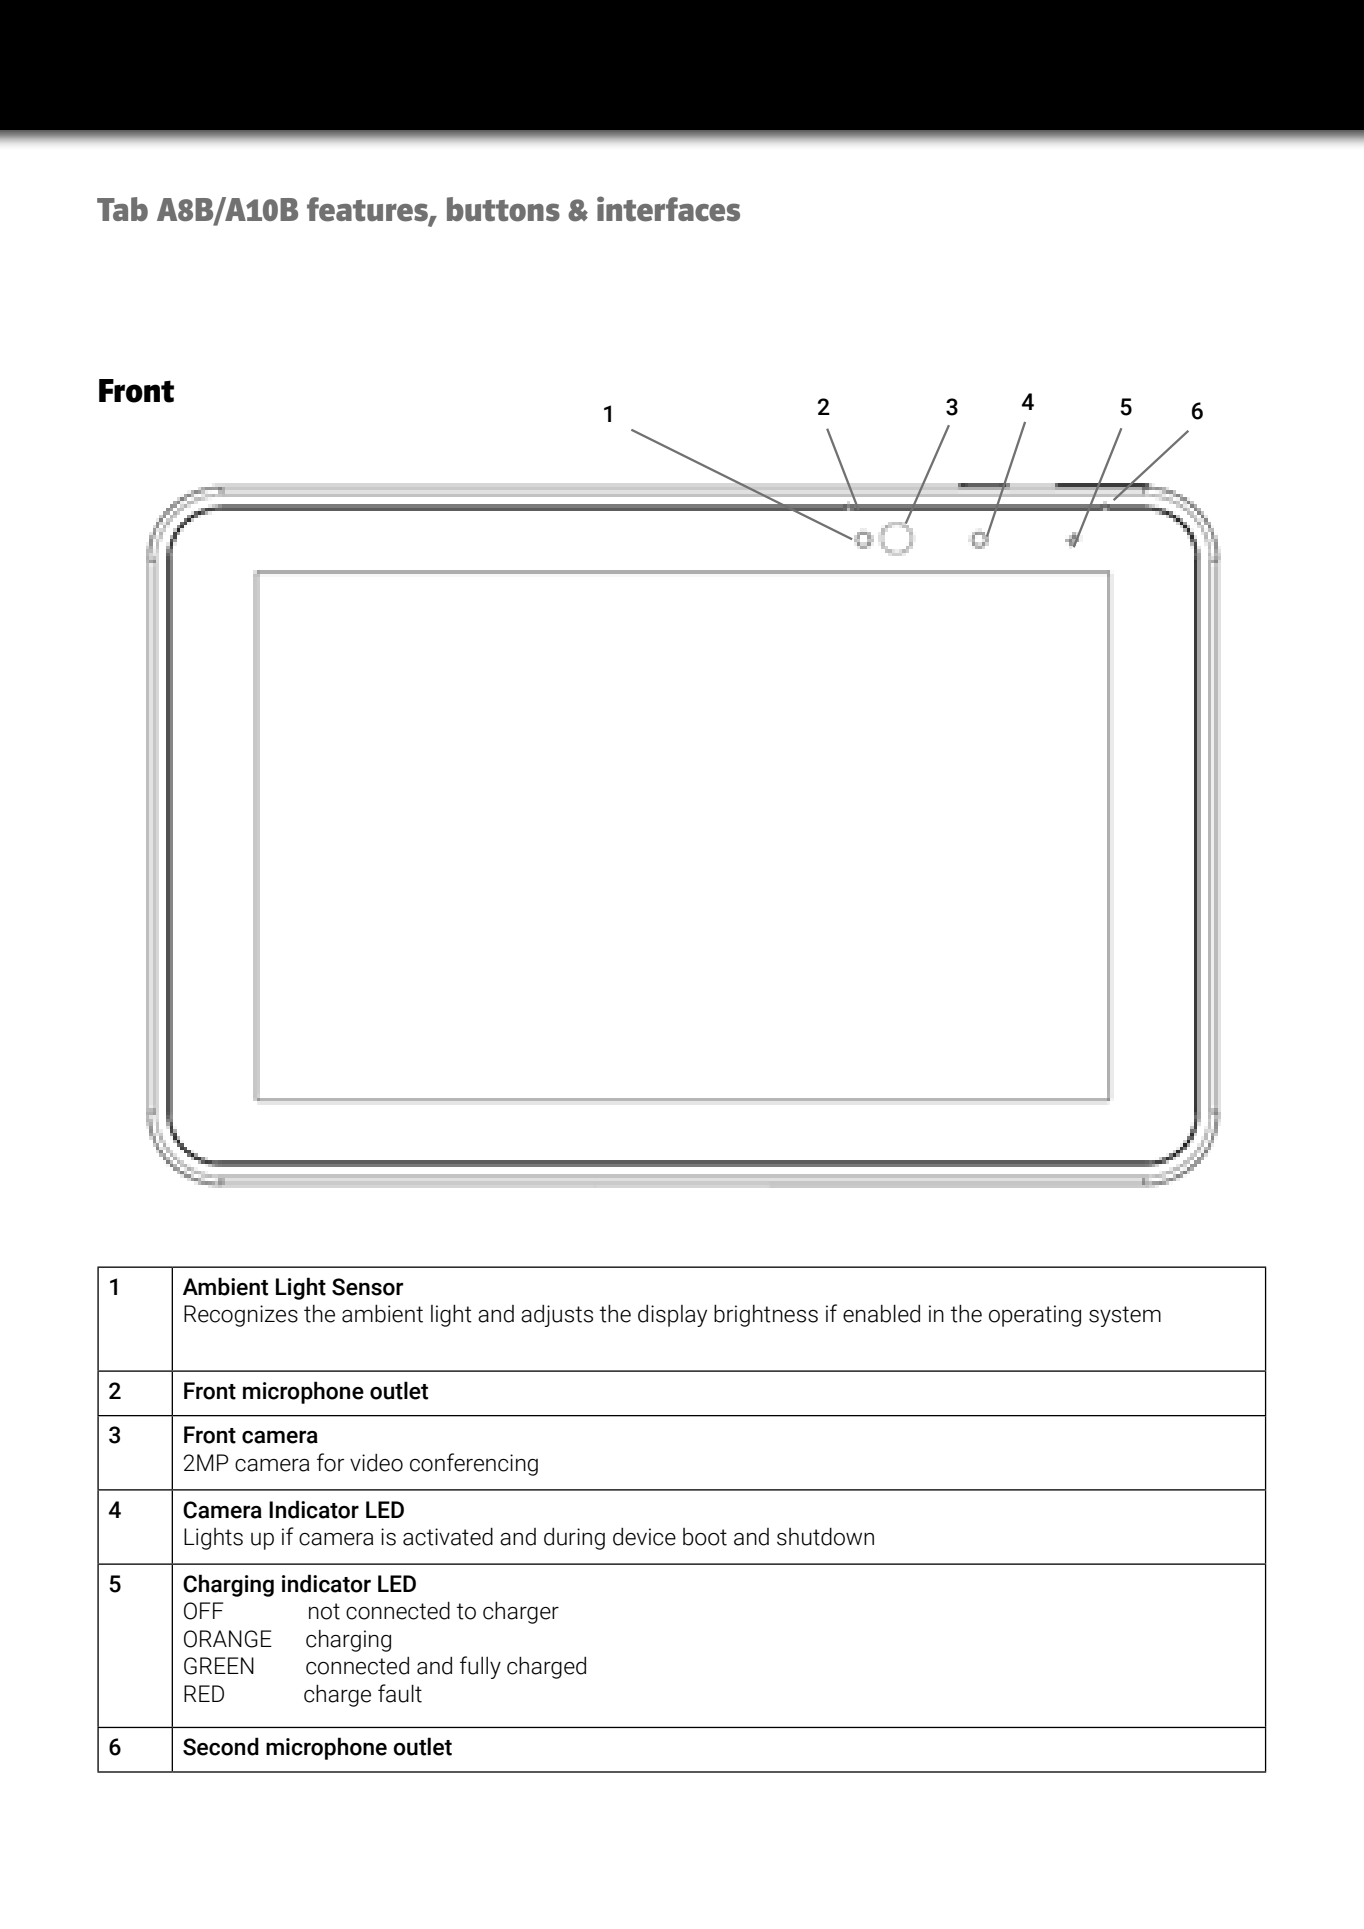 The height and width of the screenshot is (1929, 1364). Describe the element at coordinates (1035, 1316) in the screenshot. I see `operating` at that location.
